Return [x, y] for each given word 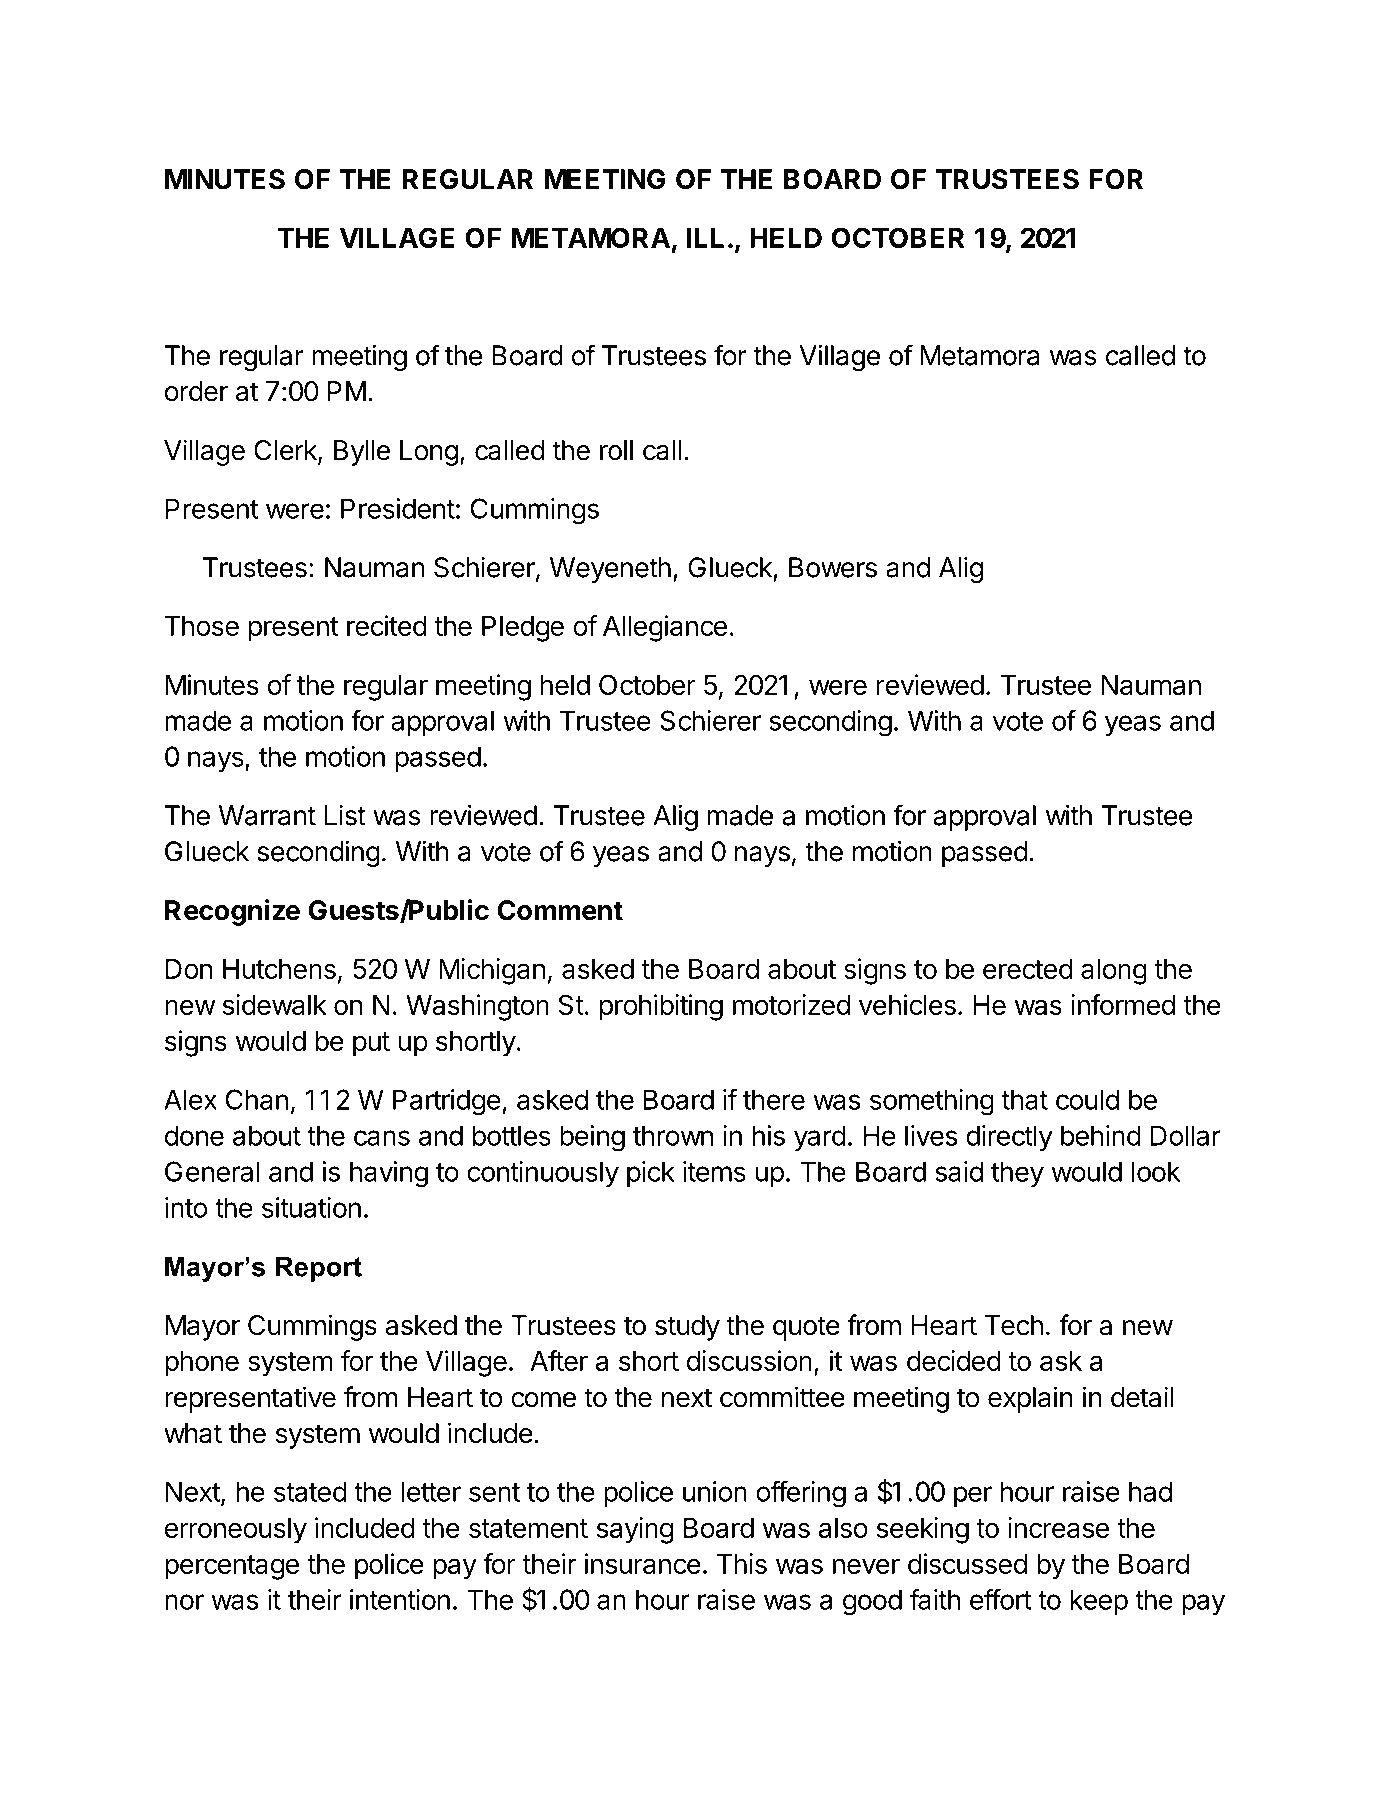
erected [1028, 969]
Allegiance [665, 628]
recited [387, 625]
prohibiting [661, 1007]
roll [616, 450]
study [687, 1328]
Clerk [286, 451]
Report [319, 1269]
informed [1123, 1004]
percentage [232, 1567]
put [371, 1044]
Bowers [833, 567]
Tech [1013, 1325]
